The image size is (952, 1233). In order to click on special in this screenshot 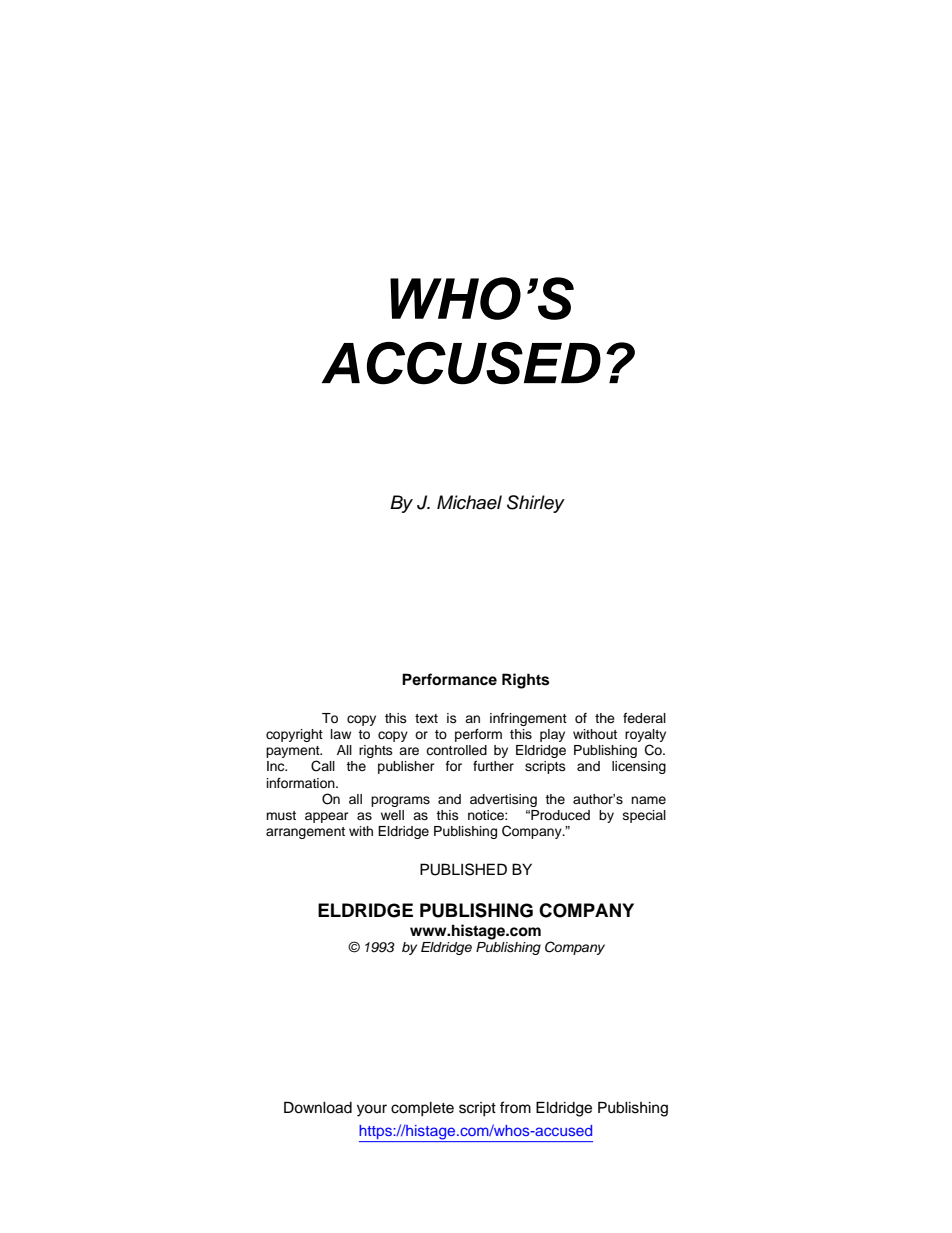, I will do `click(644, 816)`.
